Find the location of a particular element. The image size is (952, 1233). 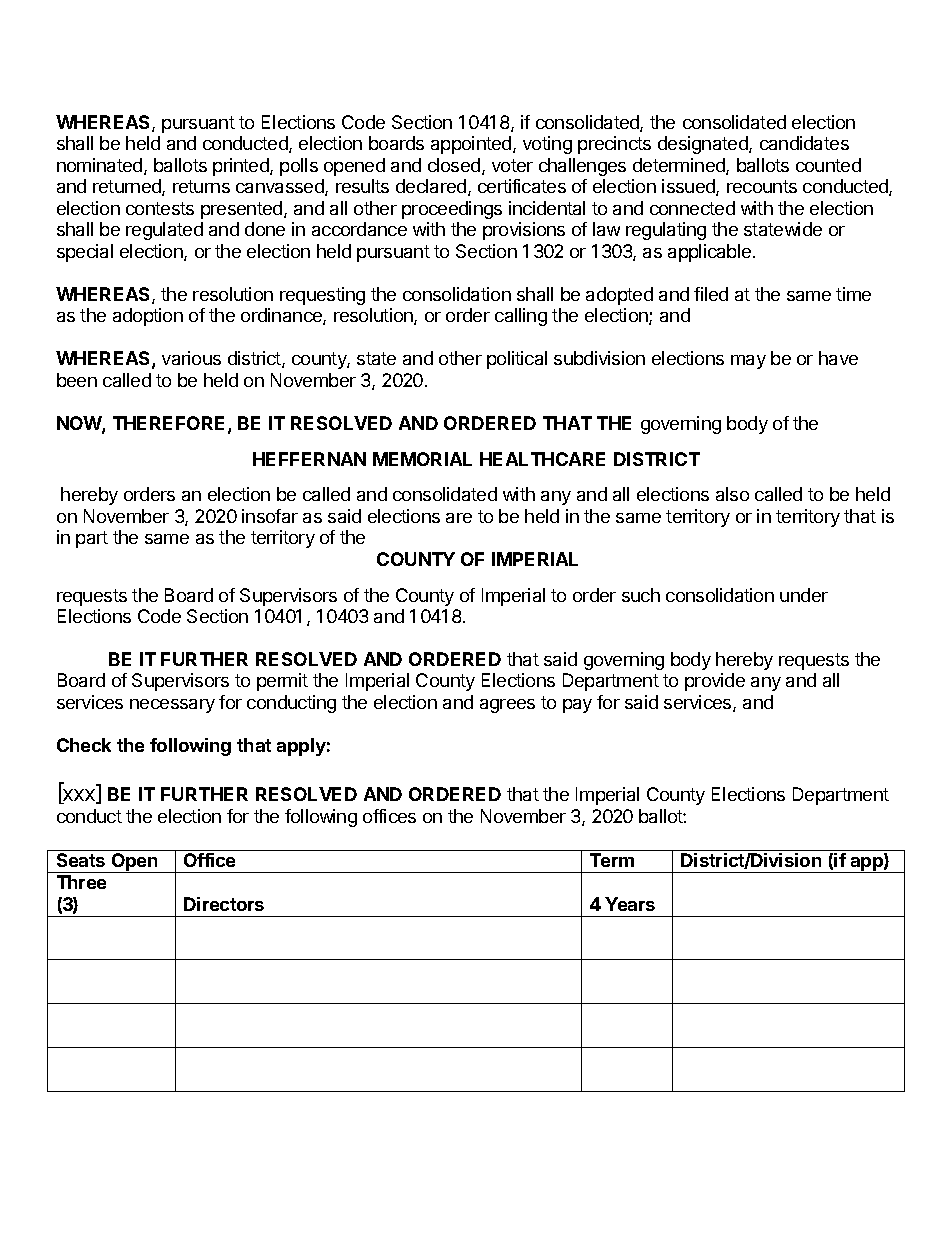

returns is located at coordinates (201, 186).
